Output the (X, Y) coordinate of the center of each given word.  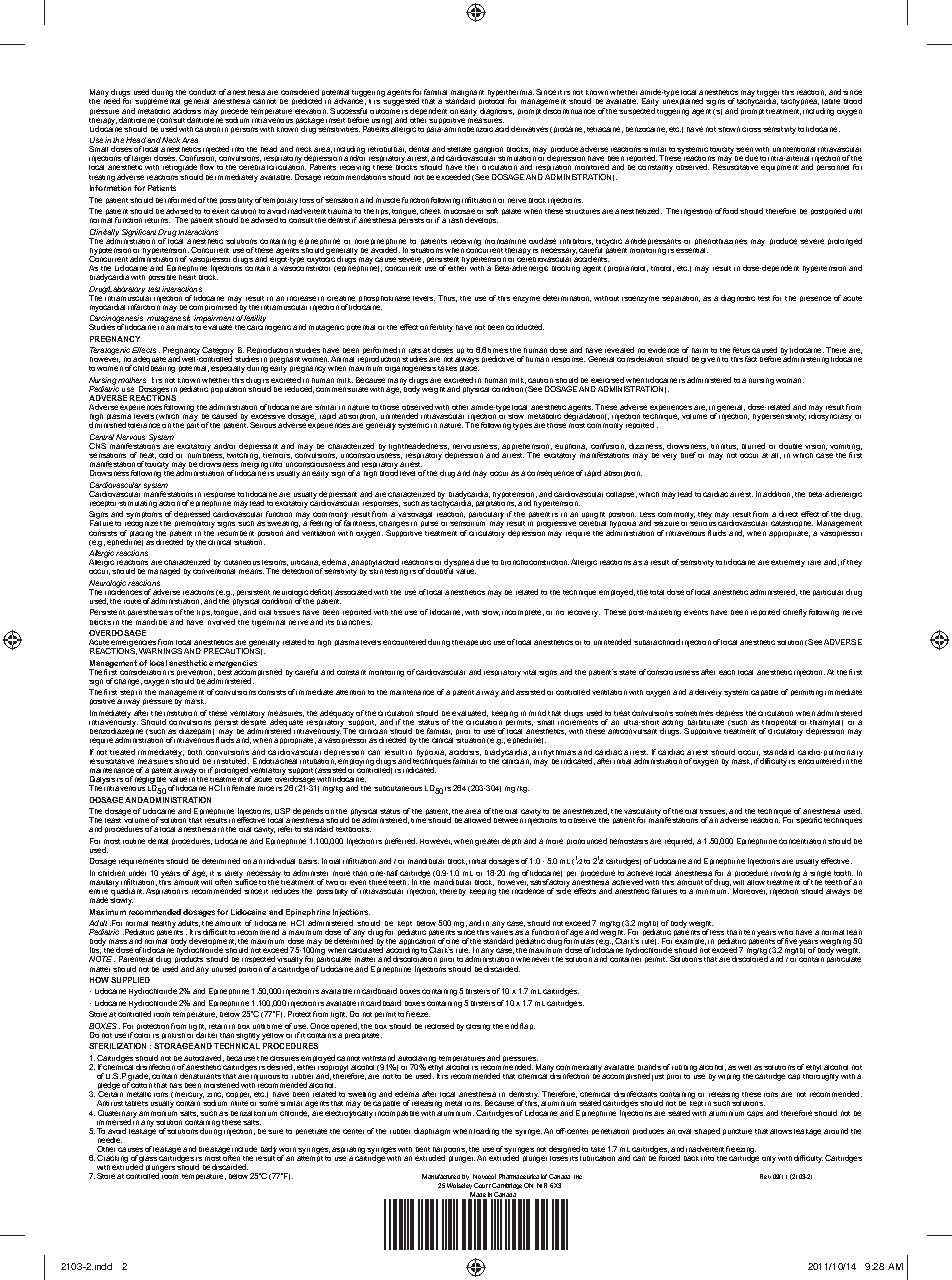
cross (751, 129)
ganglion (488, 150)
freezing (741, 1151)
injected (216, 150)
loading (486, 1132)
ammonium (158, 1111)
